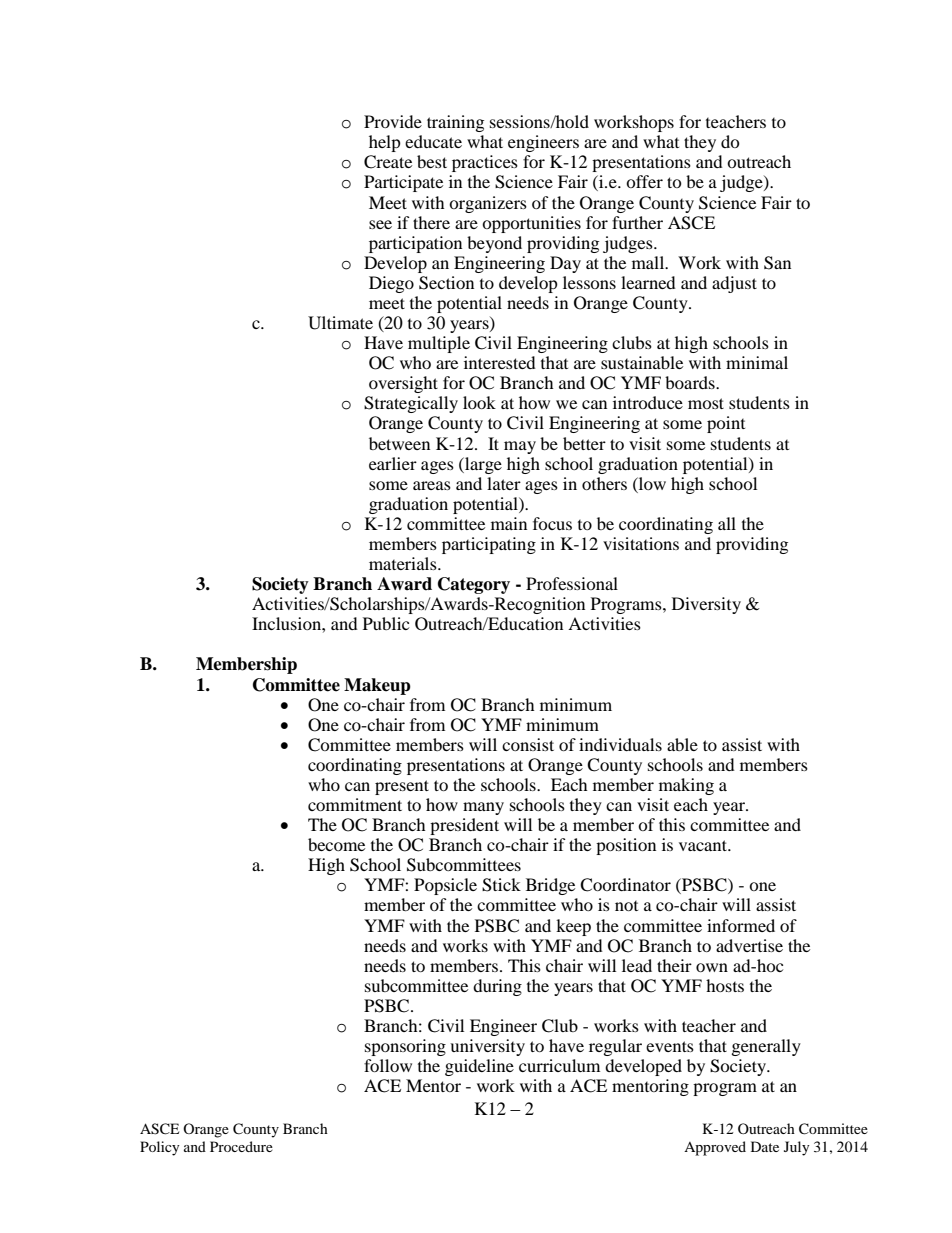 The height and width of the screenshot is (1233, 952). I want to click on many, so click(483, 808).
